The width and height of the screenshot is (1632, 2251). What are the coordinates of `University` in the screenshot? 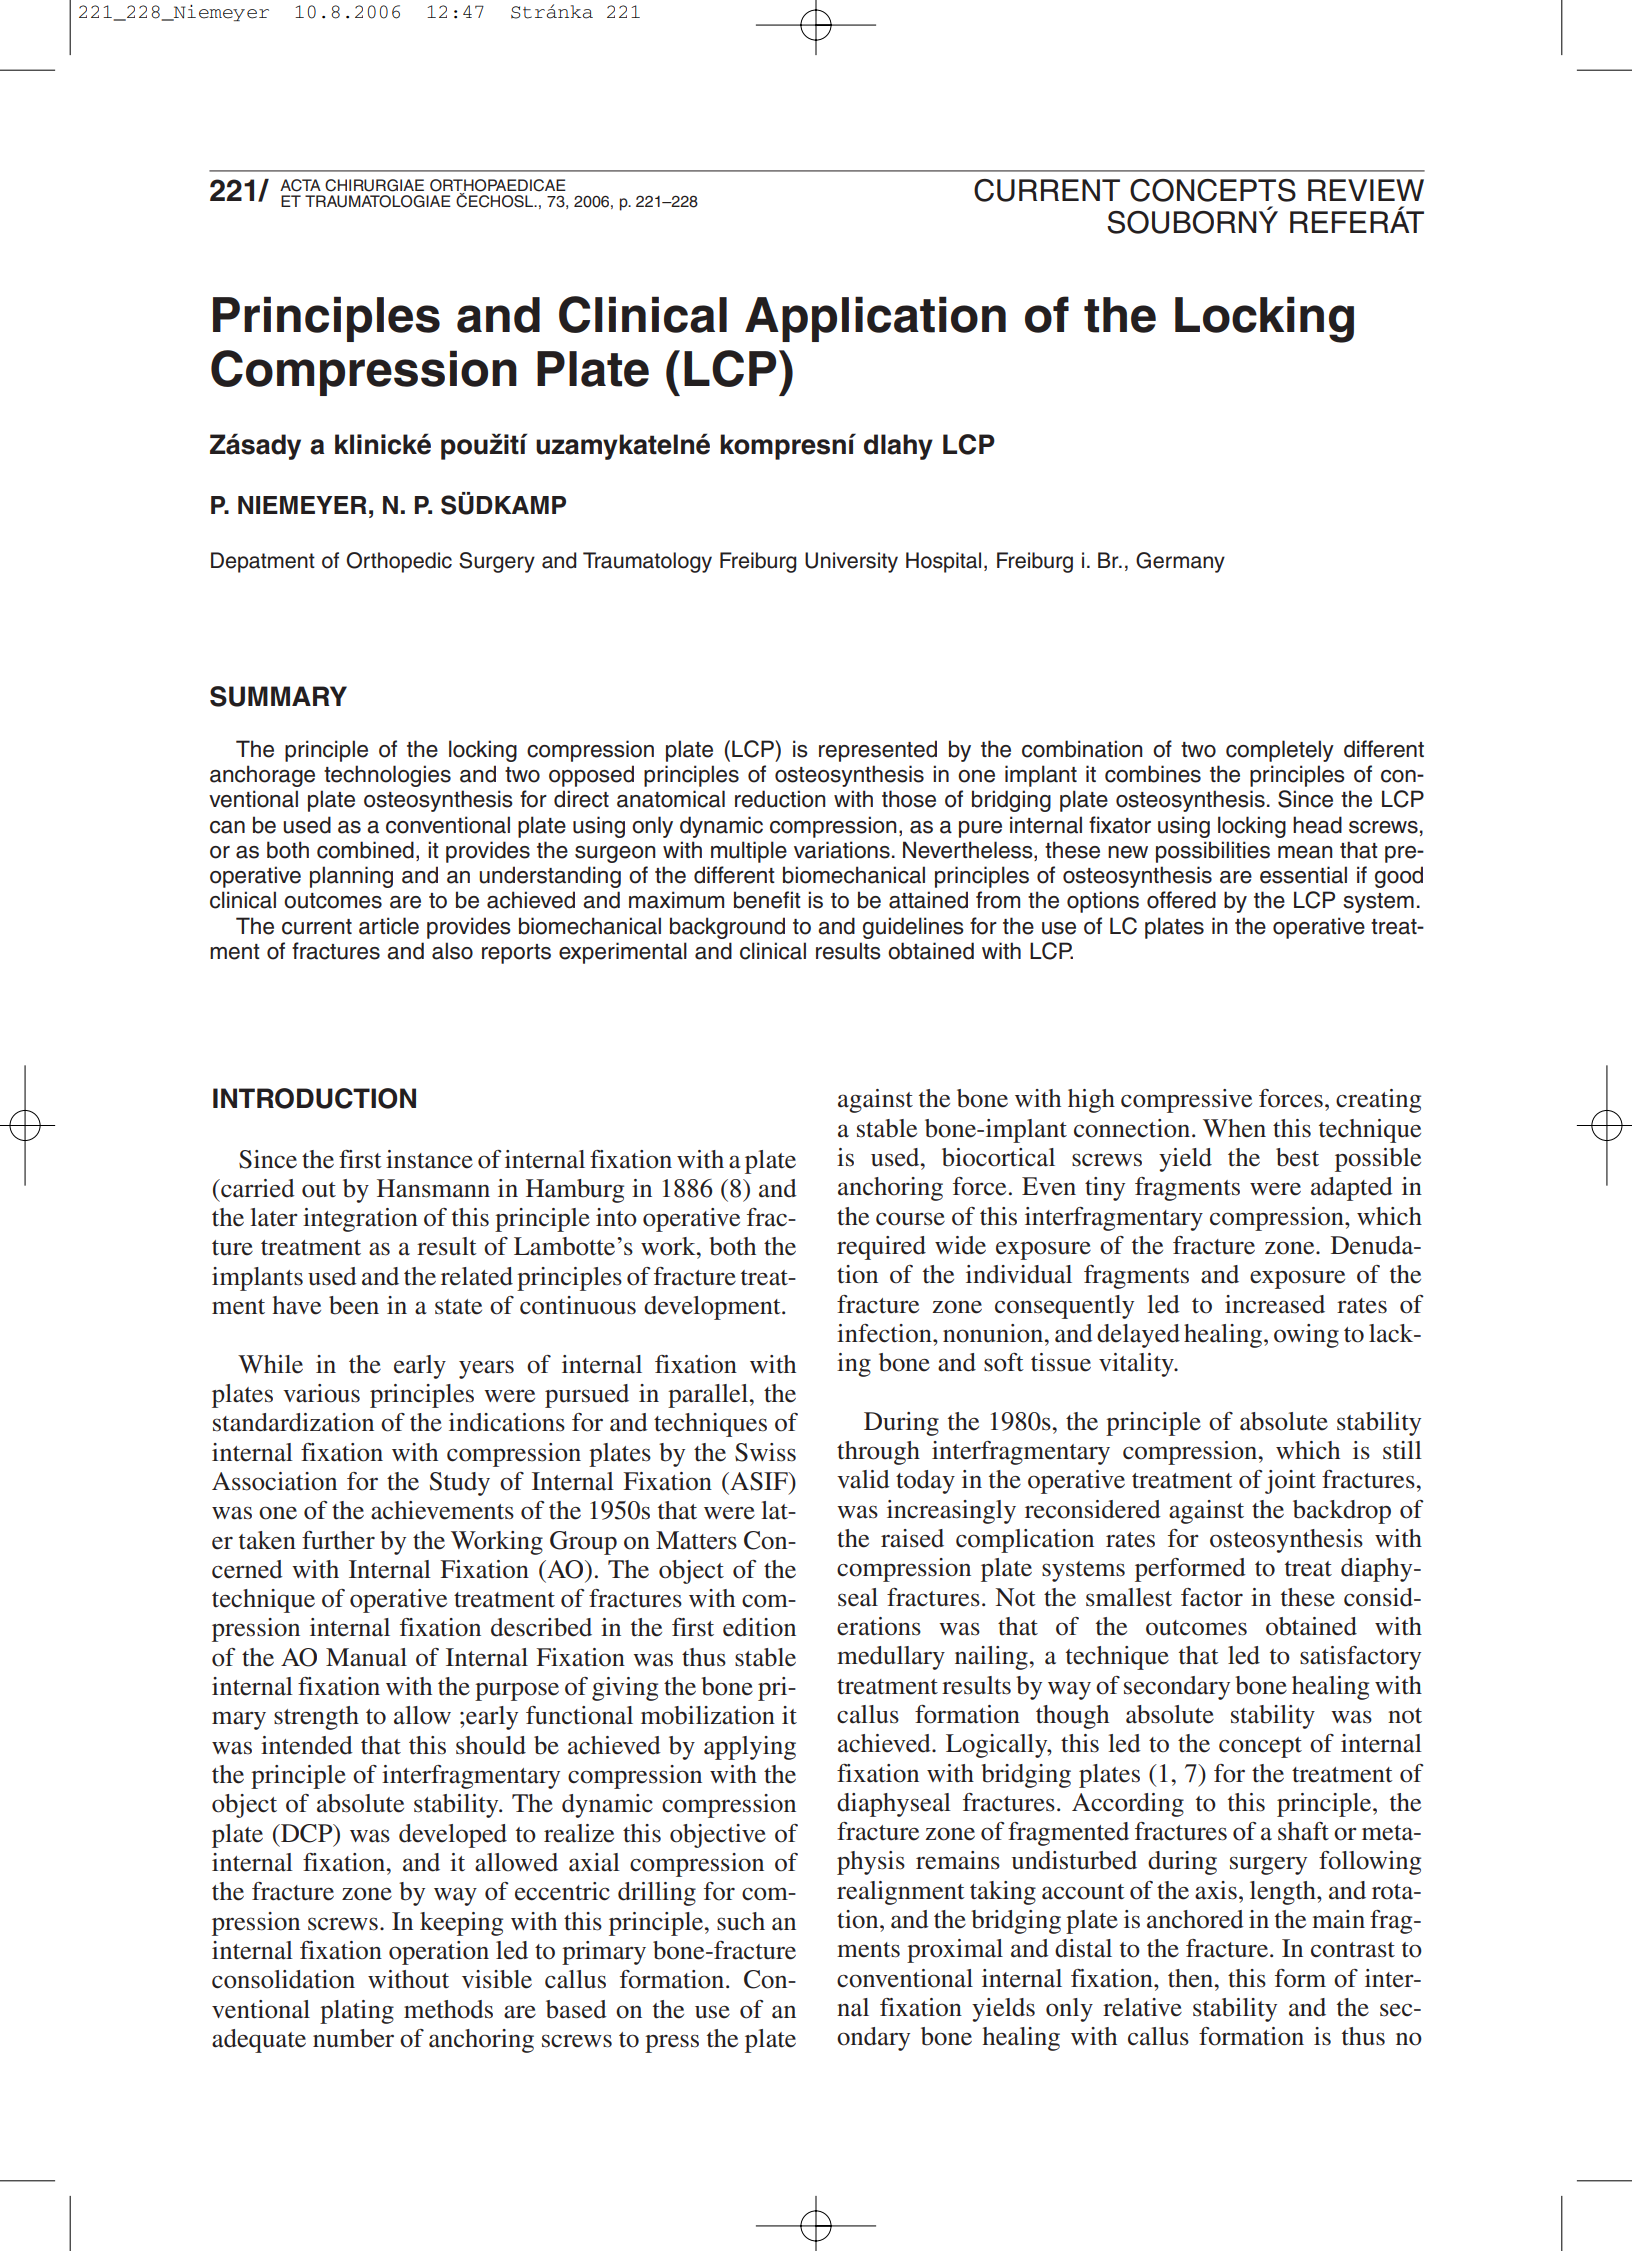 It's located at (851, 562).
